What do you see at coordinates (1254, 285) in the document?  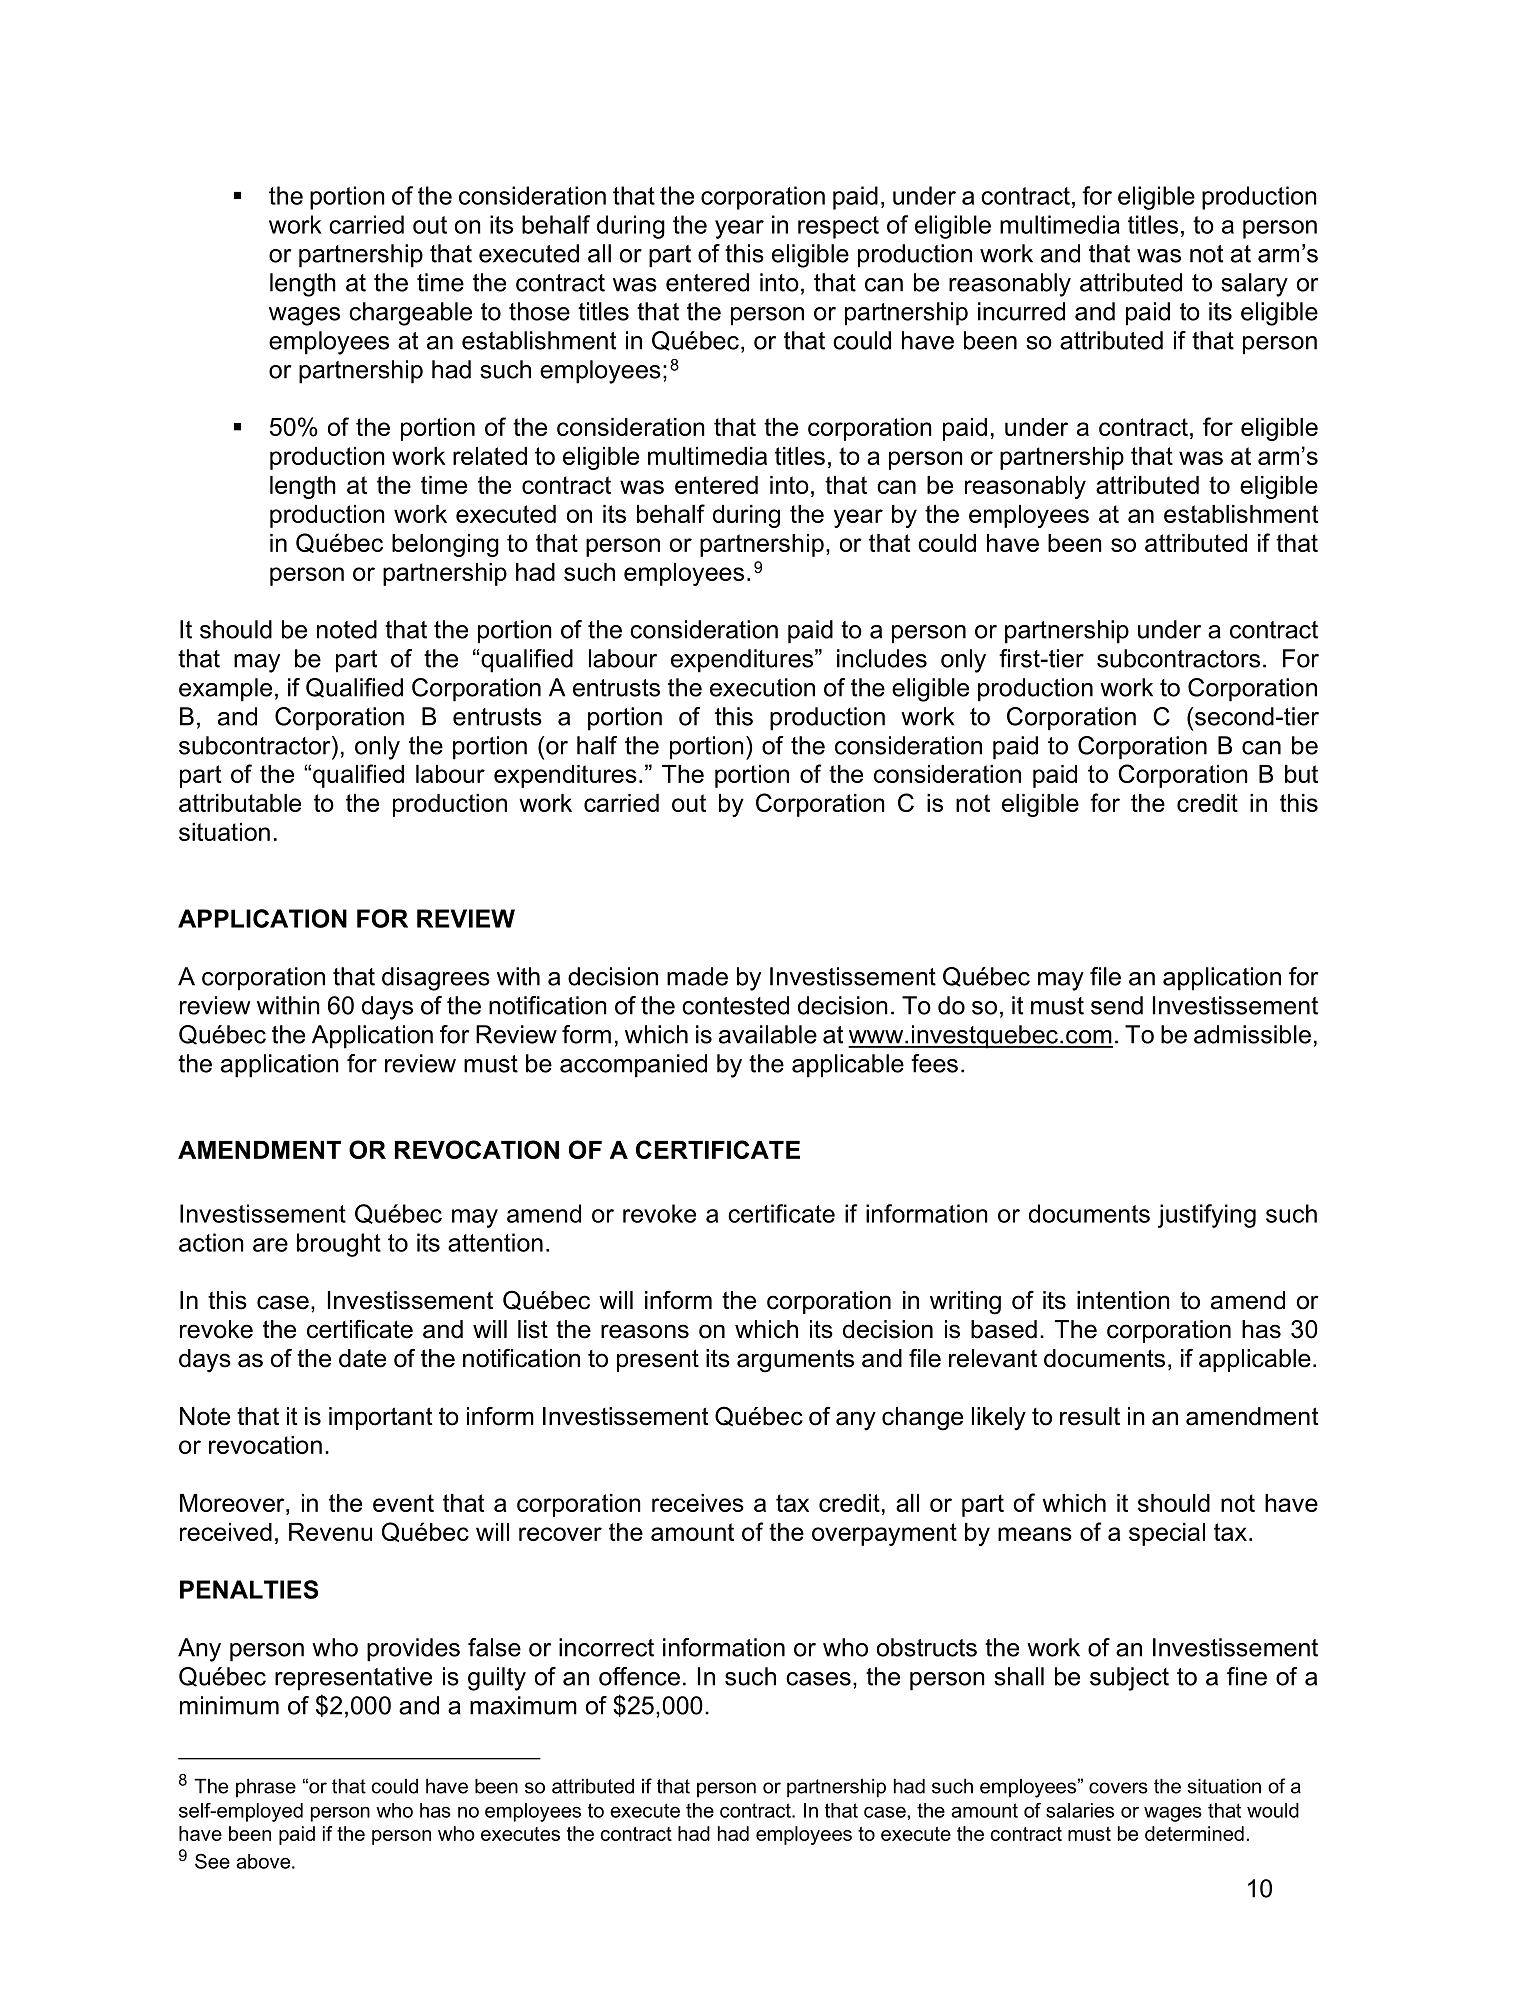 I see `salary` at bounding box center [1254, 285].
